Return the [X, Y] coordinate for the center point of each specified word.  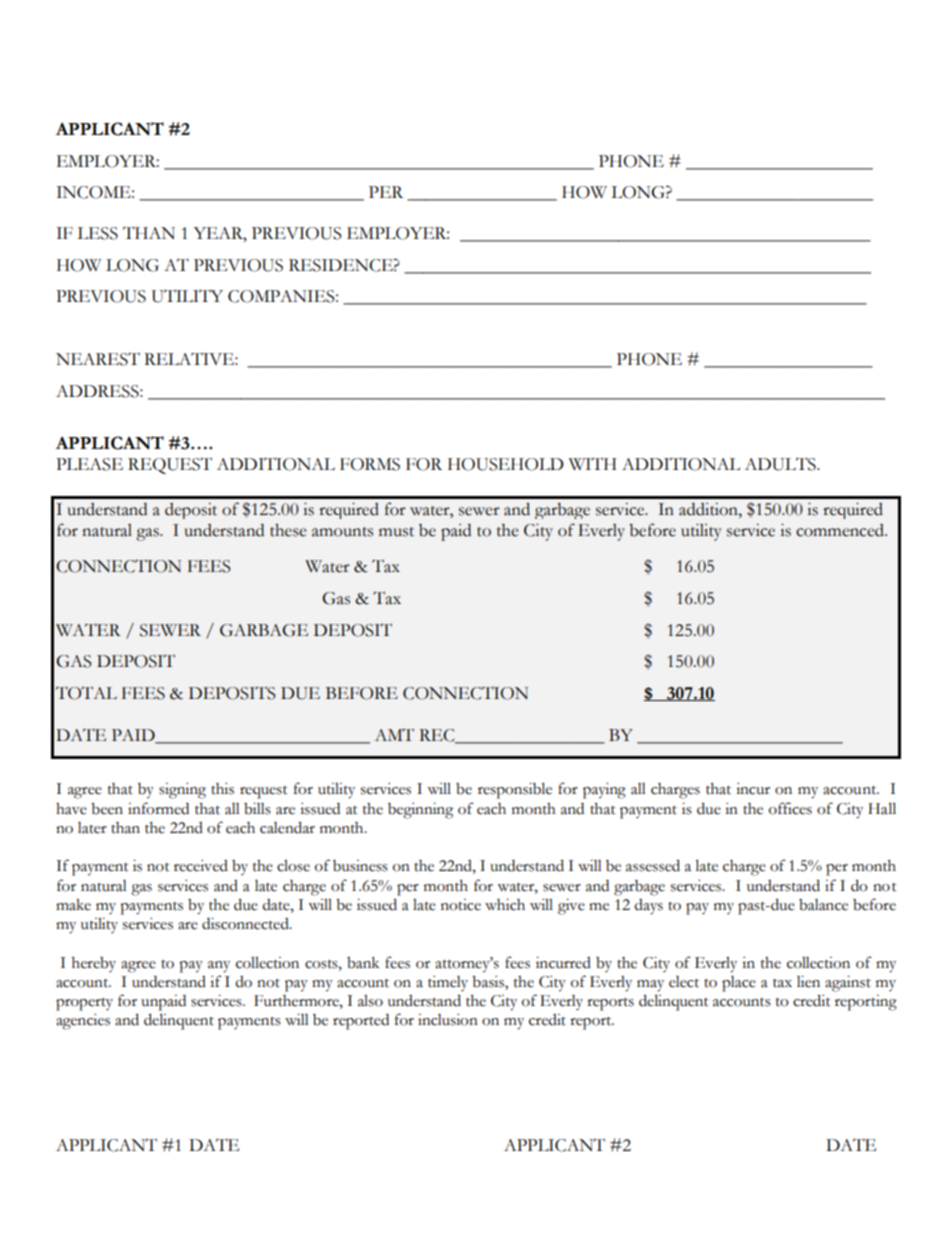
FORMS [370, 464]
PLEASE [89, 464]
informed [158, 808]
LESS [97, 233]
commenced [841, 530]
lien [808, 982]
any [219, 967]
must [396, 532]
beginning [420, 811]
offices [790, 808]
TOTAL [86, 693]
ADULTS [781, 464]
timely [448, 983]
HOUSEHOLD [506, 464]
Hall [882, 808]
